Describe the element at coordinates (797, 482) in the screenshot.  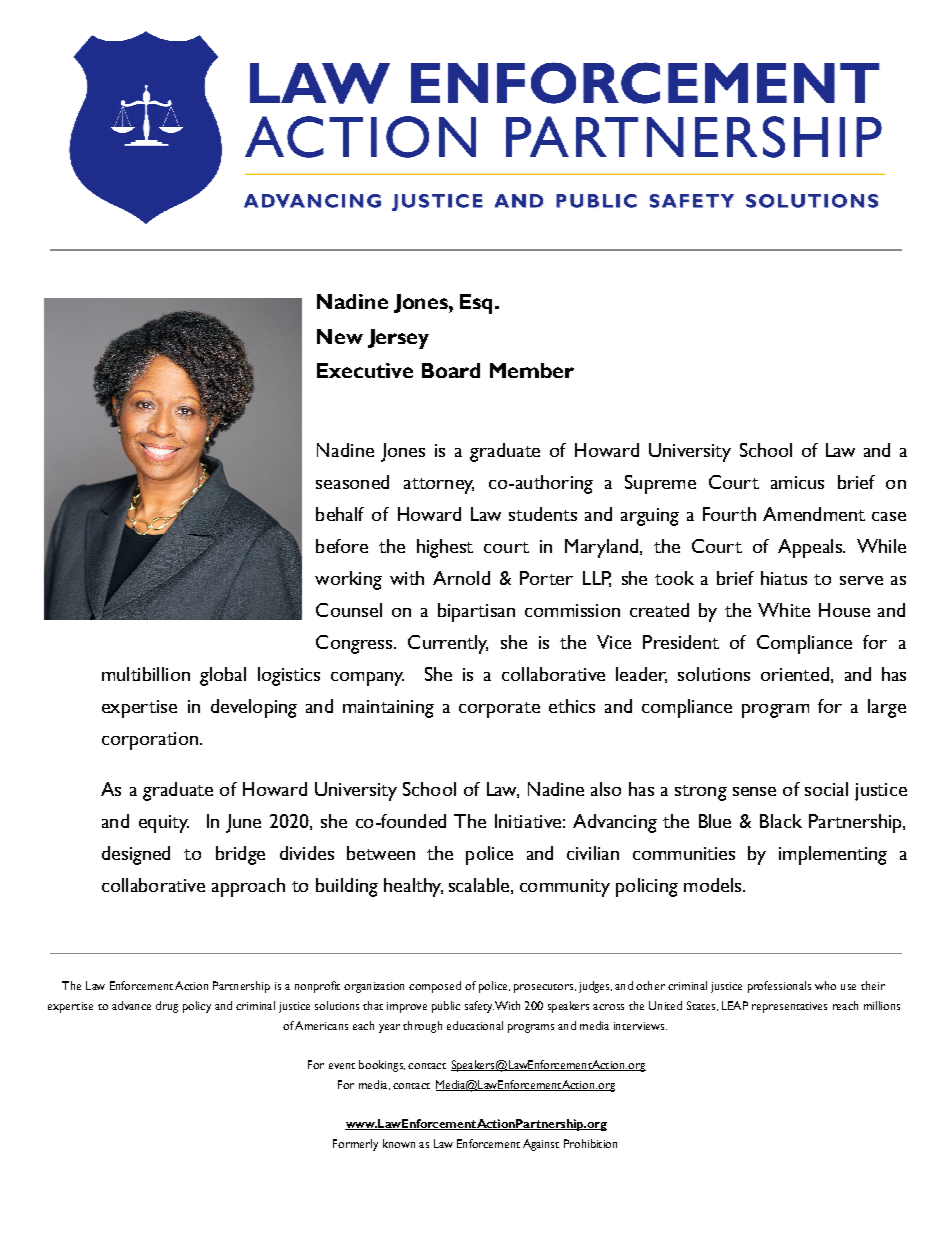
I see `amicus` at that location.
